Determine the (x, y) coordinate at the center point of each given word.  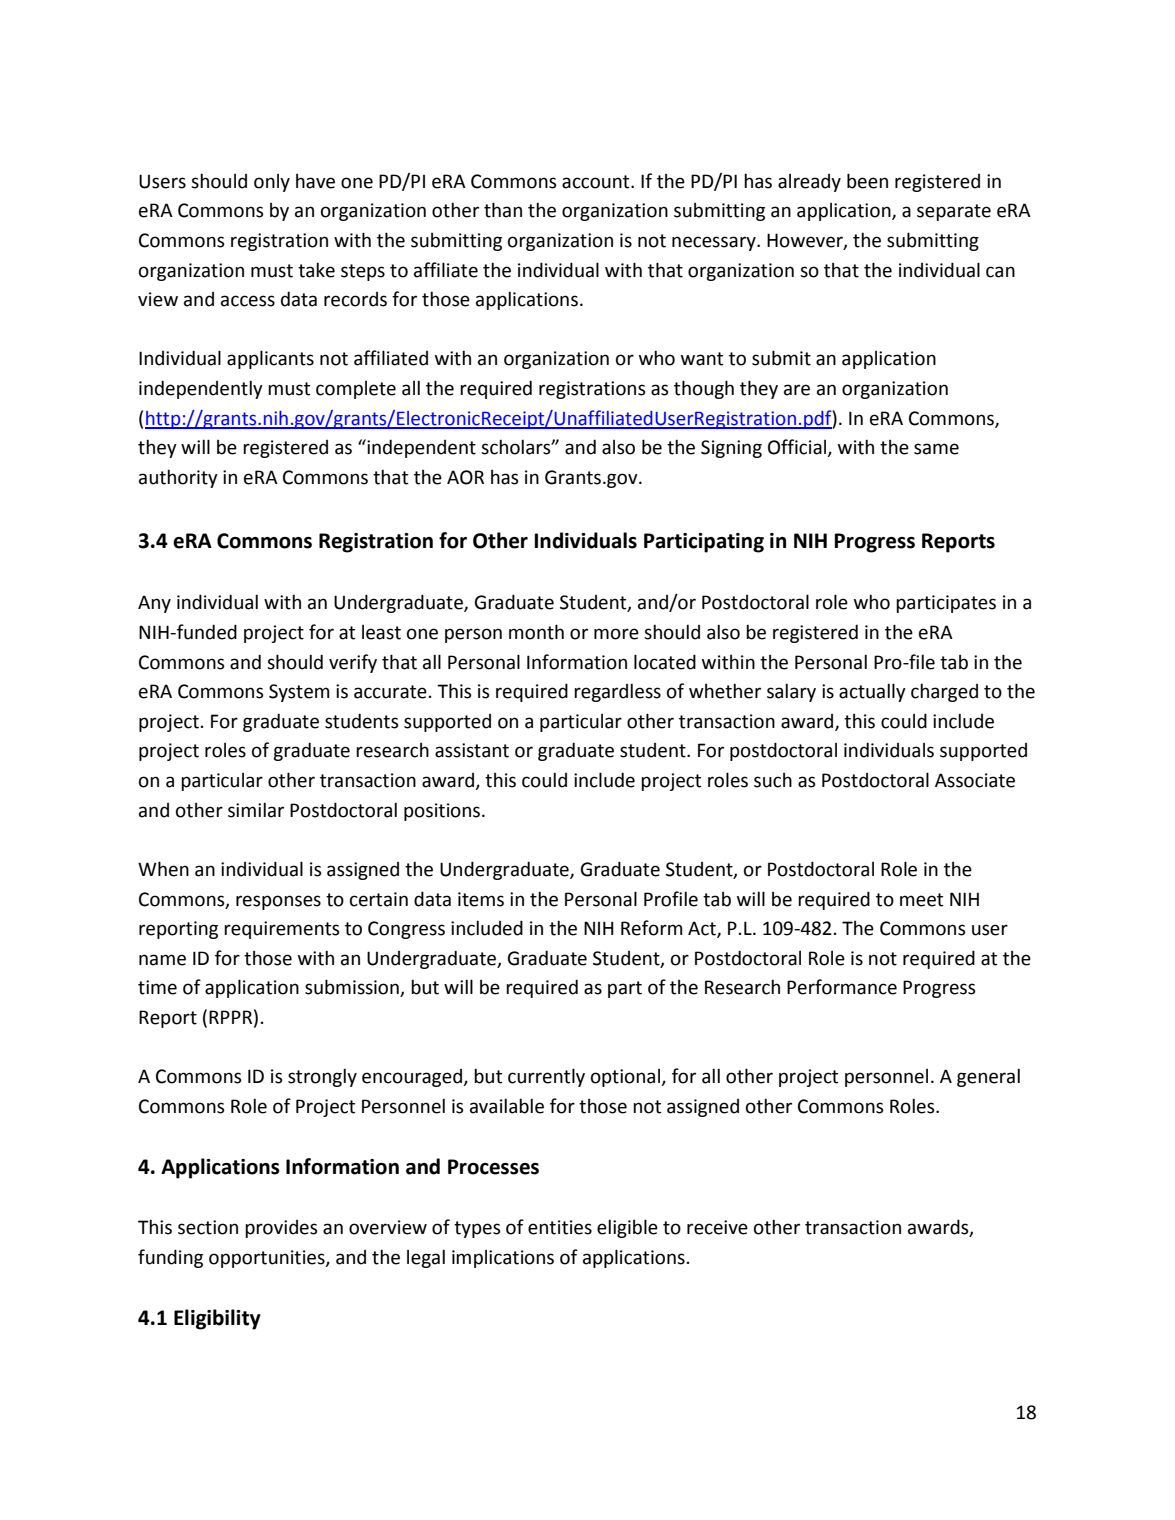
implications (503, 1259)
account (597, 182)
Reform (652, 928)
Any (154, 604)
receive (717, 1227)
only (272, 183)
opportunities (268, 1259)
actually (872, 692)
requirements (282, 930)
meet (921, 900)
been (867, 181)
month (536, 632)
